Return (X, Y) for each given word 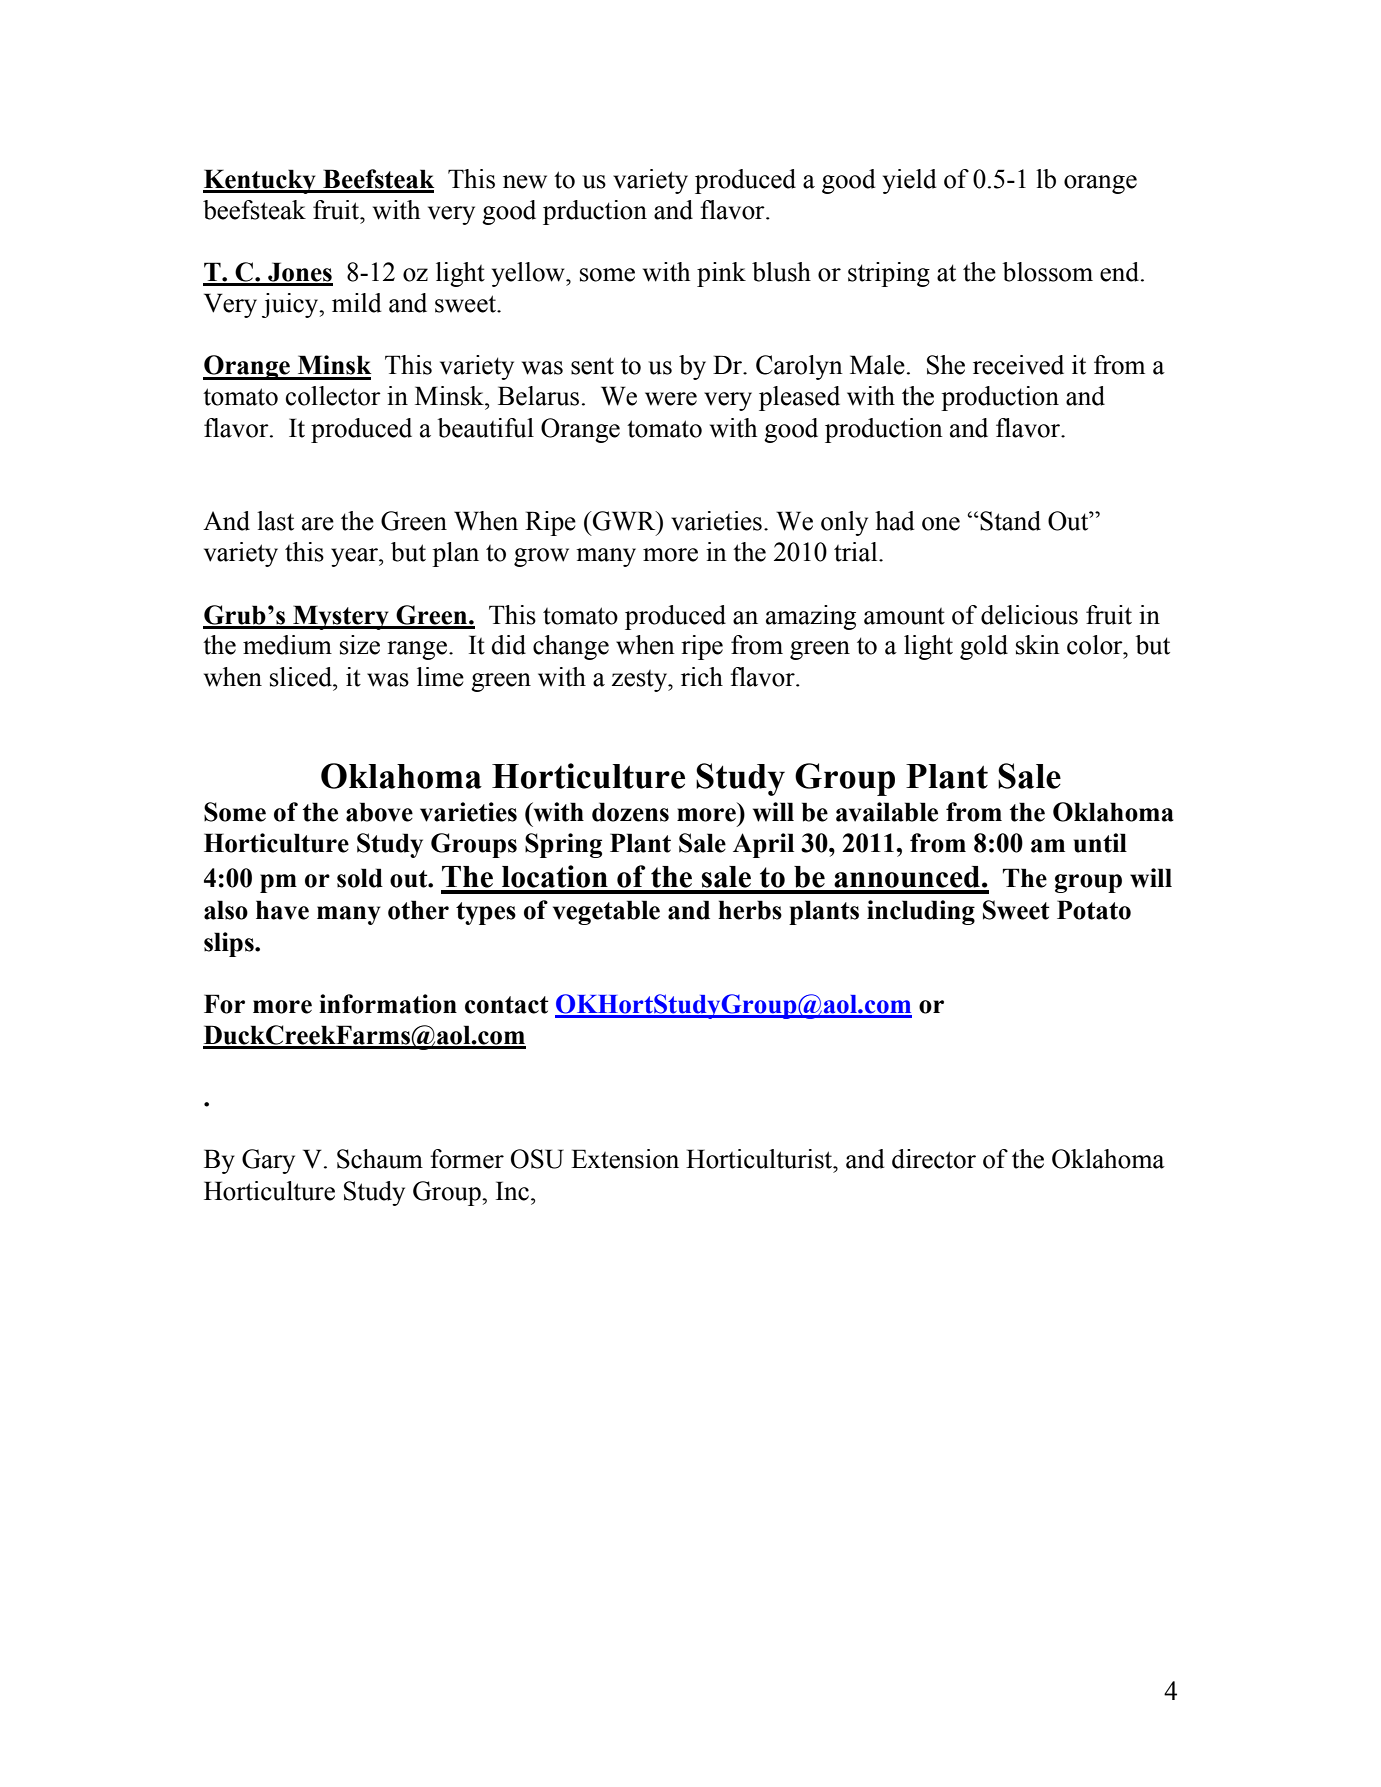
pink (721, 274)
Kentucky (260, 181)
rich (702, 677)
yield (910, 181)
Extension (625, 1159)
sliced (302, 677)
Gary (268, 1161)
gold (984, 647)
